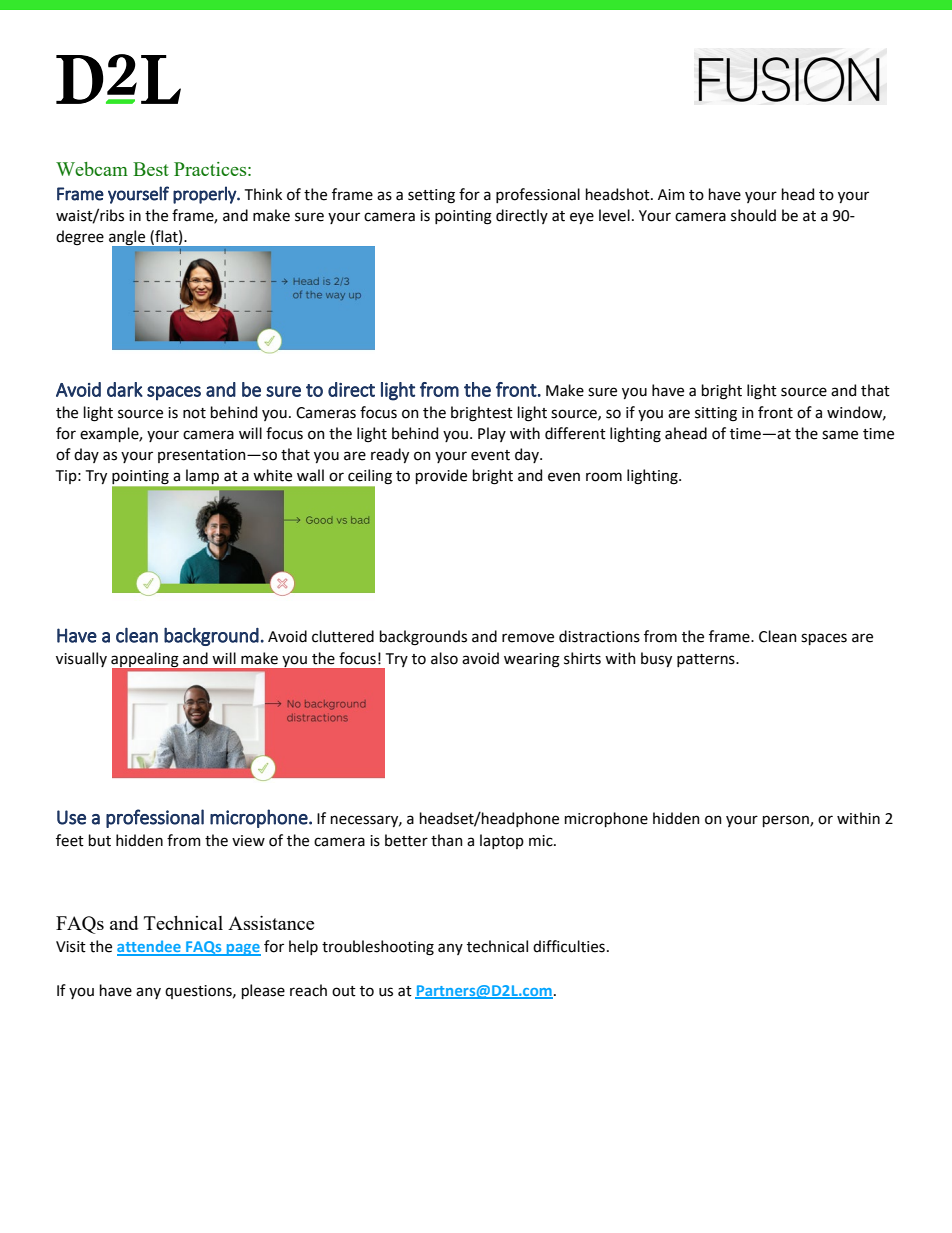  I want to click on troubleshooting, so click(378, 948).
